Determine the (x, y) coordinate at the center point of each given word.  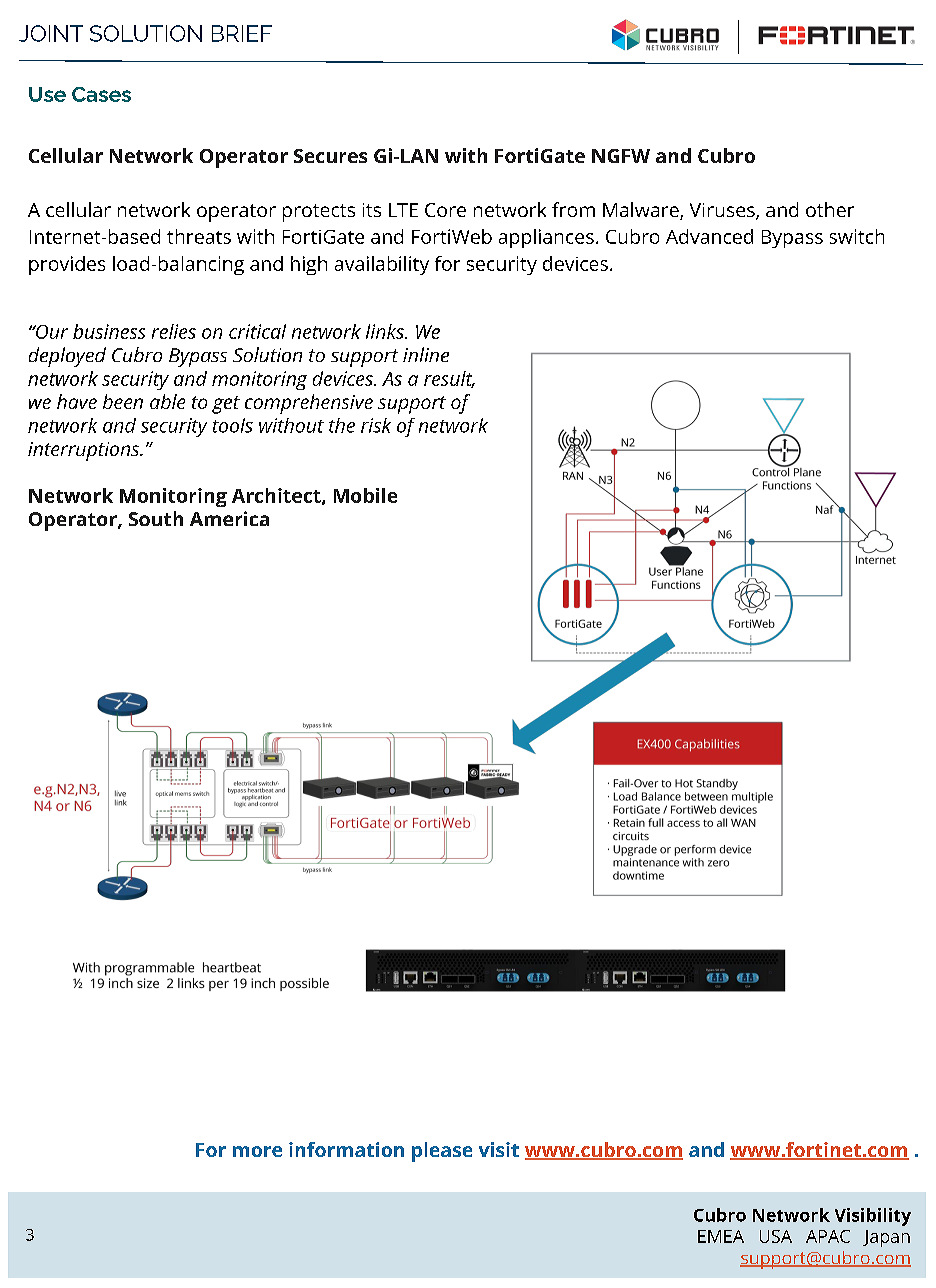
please (442, 1152)
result (449, 379)
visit (499, 1149)
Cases (101, 94)
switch (857, 236)
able (167, 401)
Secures (330, 156)
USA (776, 1236)
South (156, 518)
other (830, 209)
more (257, 1151)
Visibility (873, 1217)
